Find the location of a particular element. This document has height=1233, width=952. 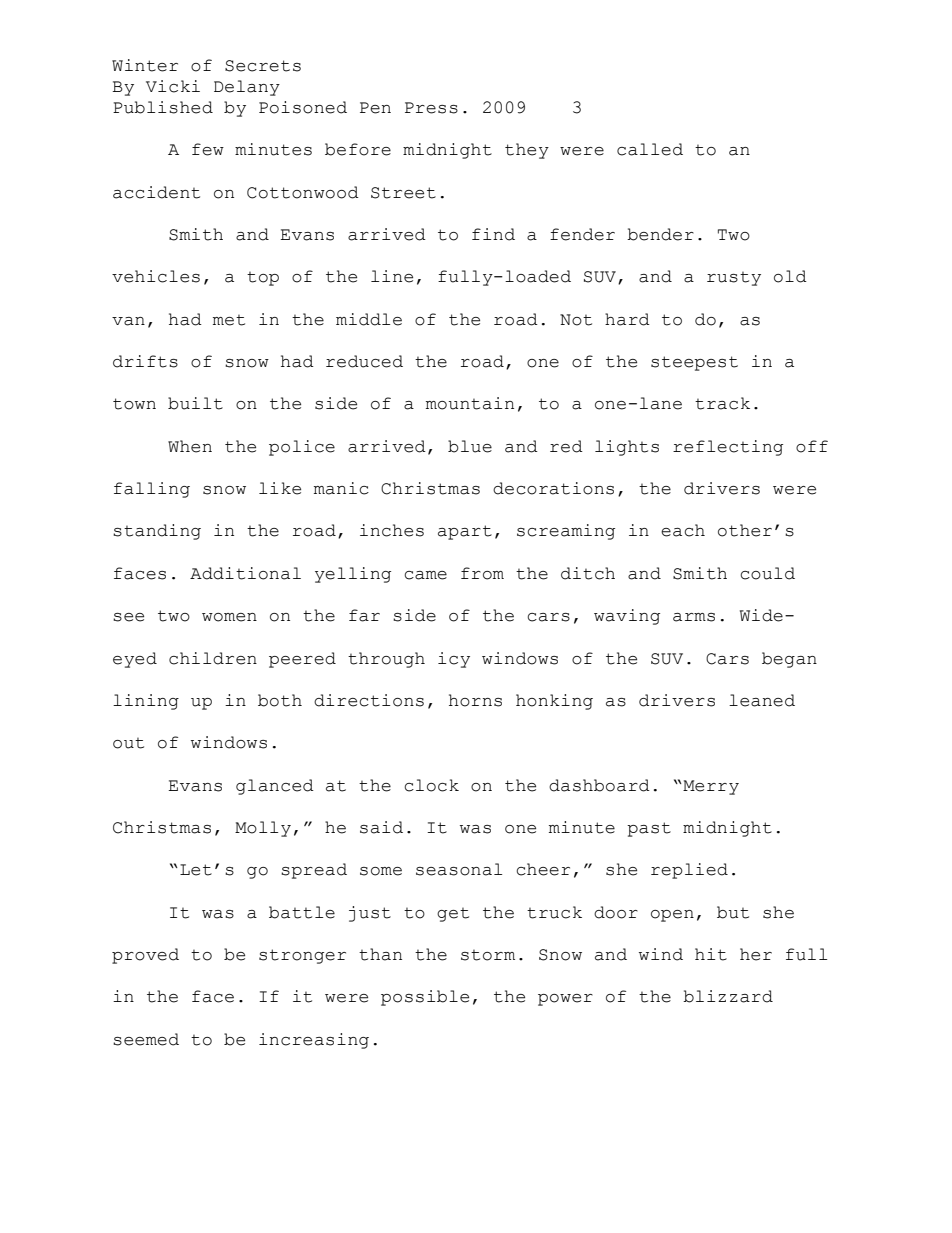

Merry is located at coordinates (710, 787).
